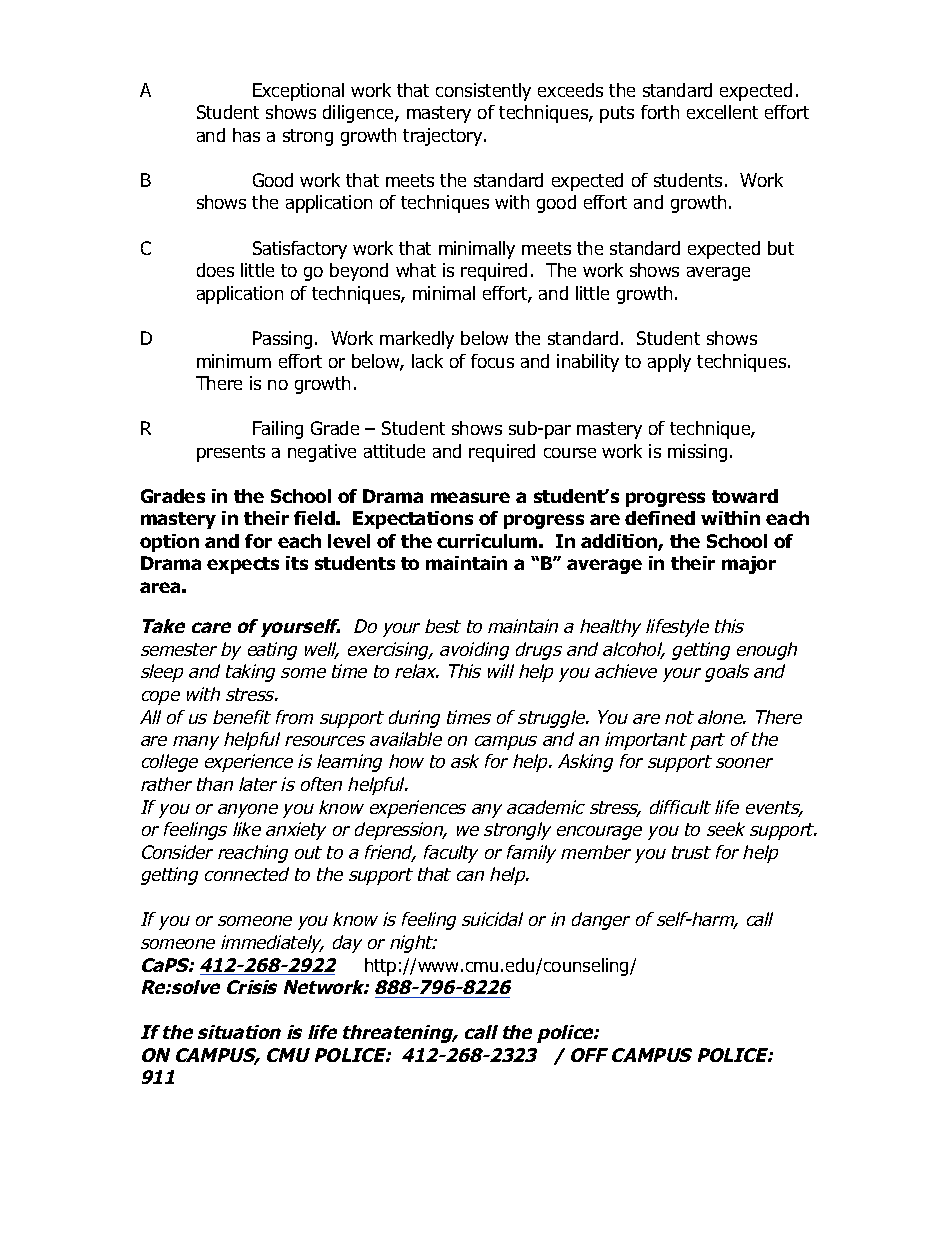  What do you see at coordinates (298, 92) in the document?
I see `Exceptional` at bounding box center [298, 92].
